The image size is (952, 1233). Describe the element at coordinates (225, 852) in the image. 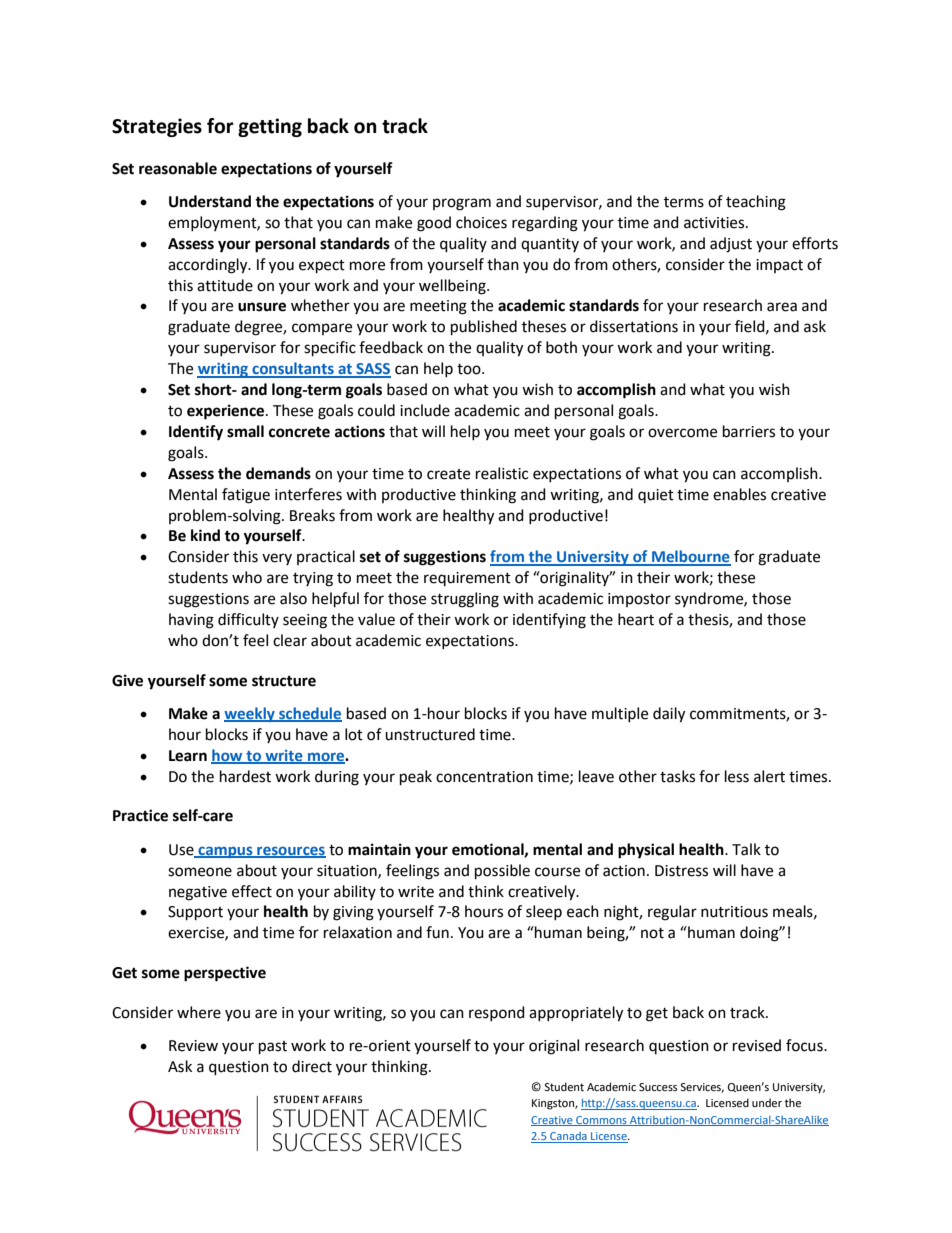

I see `campus` at that location.
